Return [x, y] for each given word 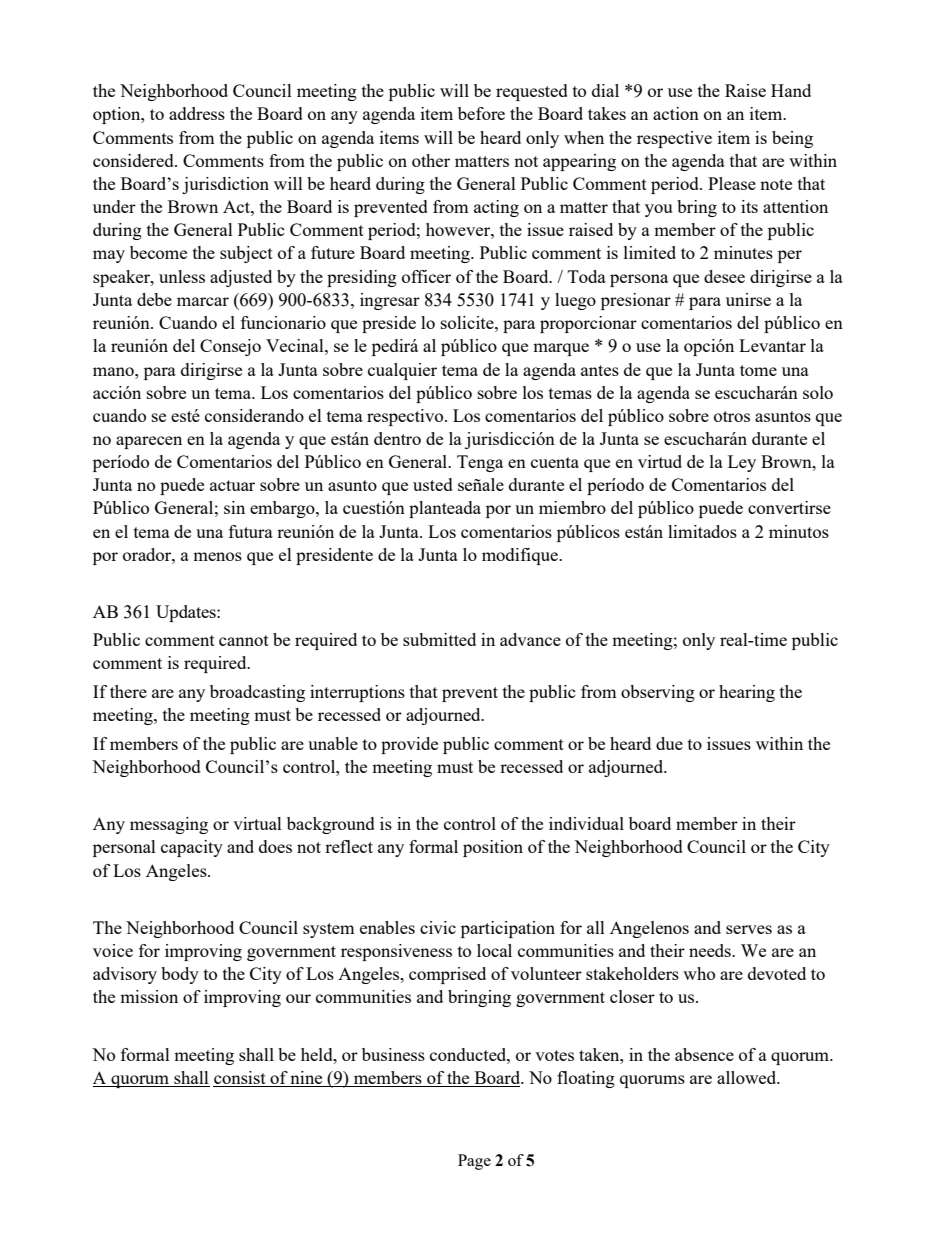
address [197, 113]
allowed [748, 1077]
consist [240, 1079]
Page [474, 1162]
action [676, 113]
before [481, 113]
